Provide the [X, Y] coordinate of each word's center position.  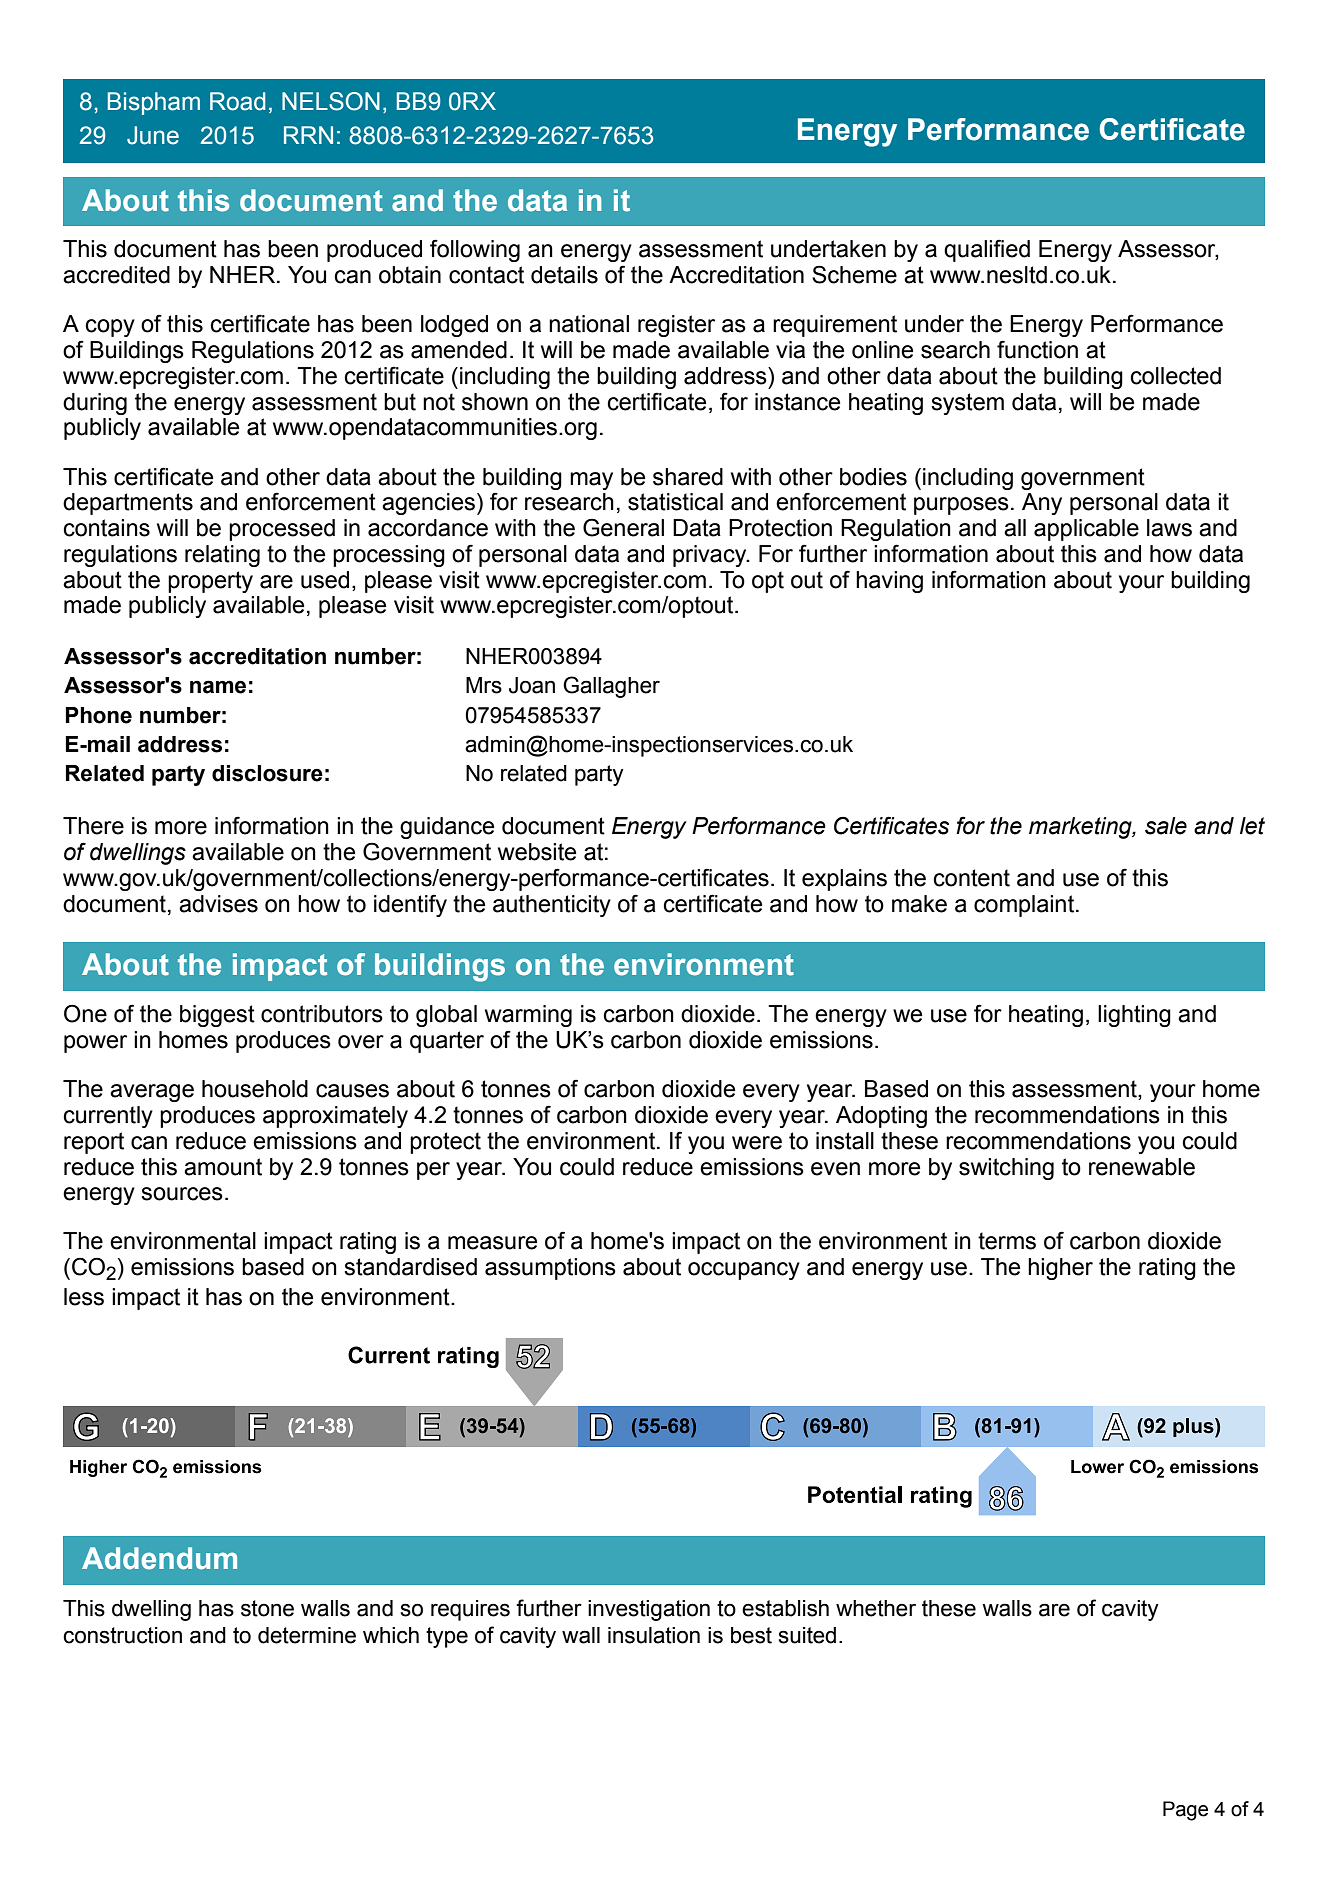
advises [218, 904]
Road [237, 101]
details [564, 275]
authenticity [552, 906]
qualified [987, 250]
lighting [1134, 1016]
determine [307, 1635]
